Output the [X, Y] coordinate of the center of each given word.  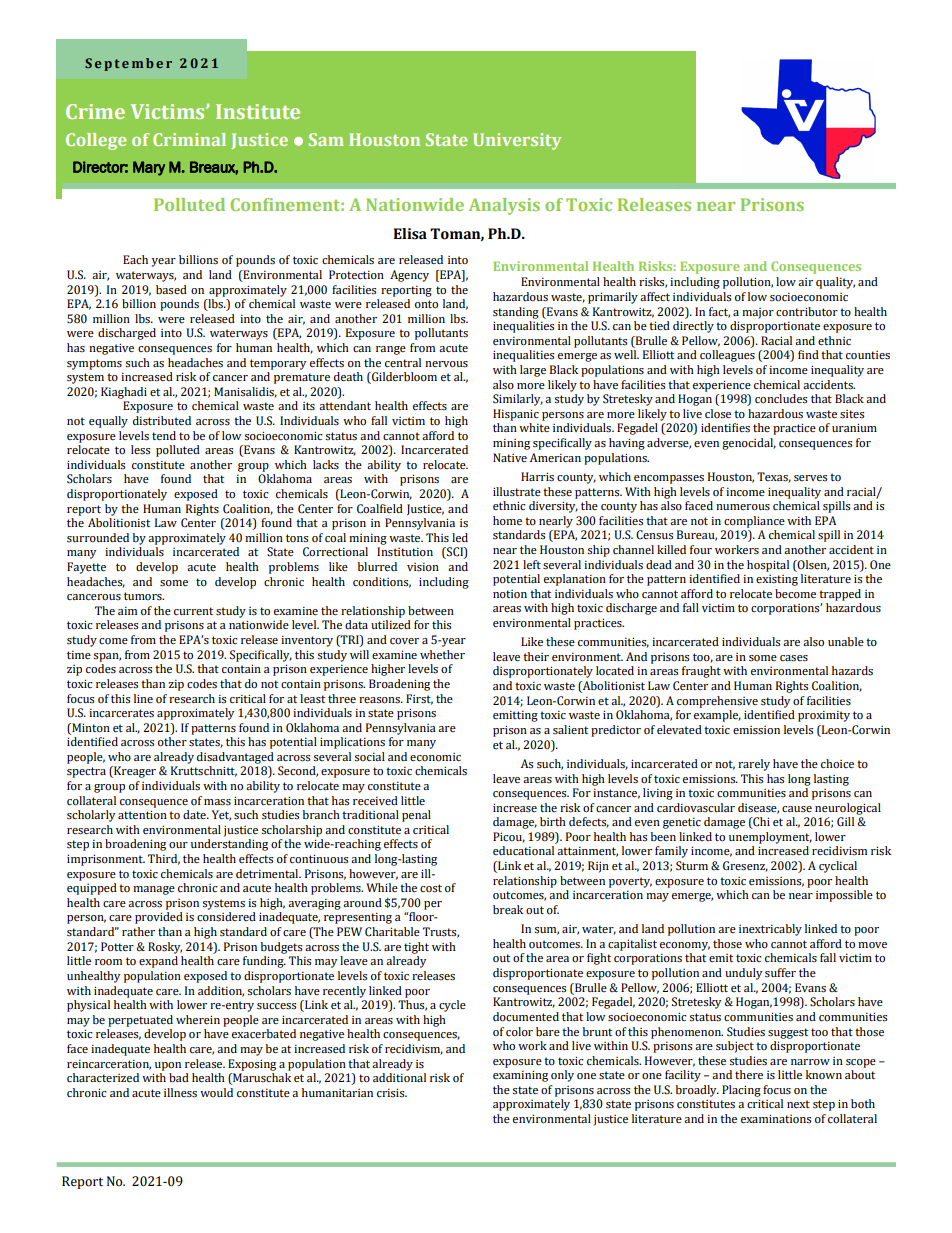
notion [510, 594]
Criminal [189, 139]
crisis [392, 1093]
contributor [807, 311]
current [193, 611]
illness [180, 1093]
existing [777, 580]
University [517, 141]
